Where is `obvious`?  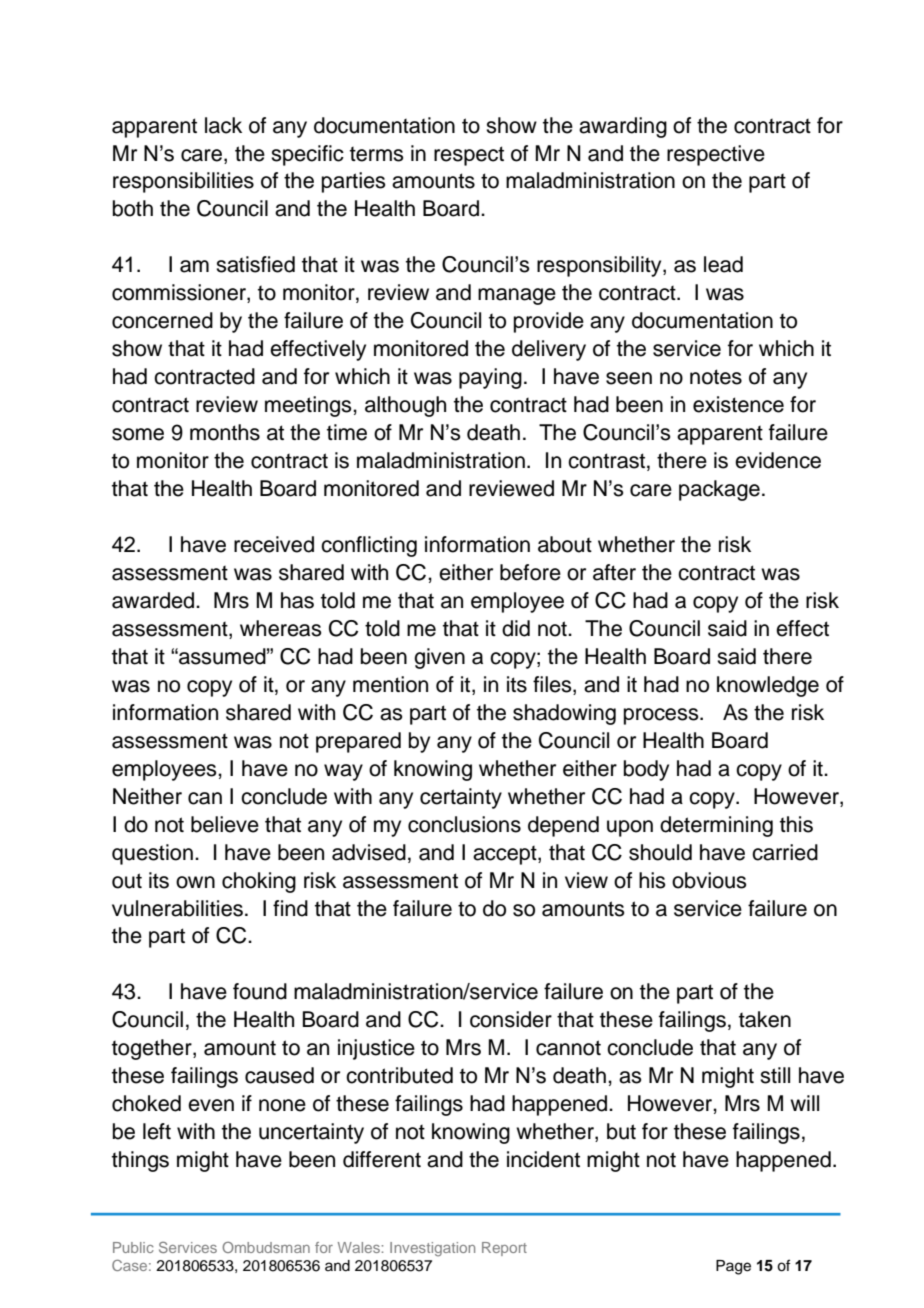
obvious is located at coordinates (709, 880).
